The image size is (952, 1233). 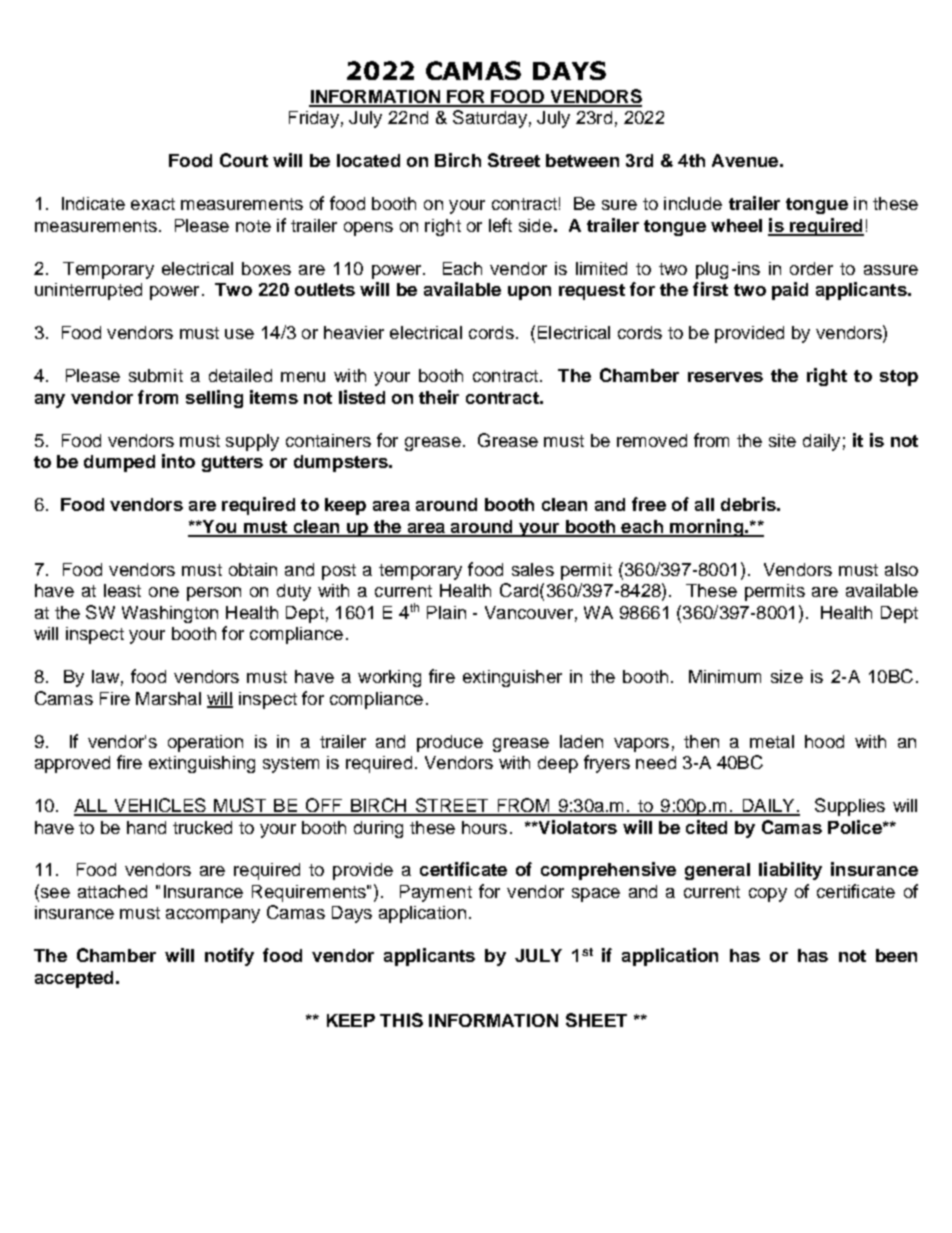 What do you see at coordinates (490, 119) in the screenshot?
I see `Saturday` at bounding box center [490, 119].
